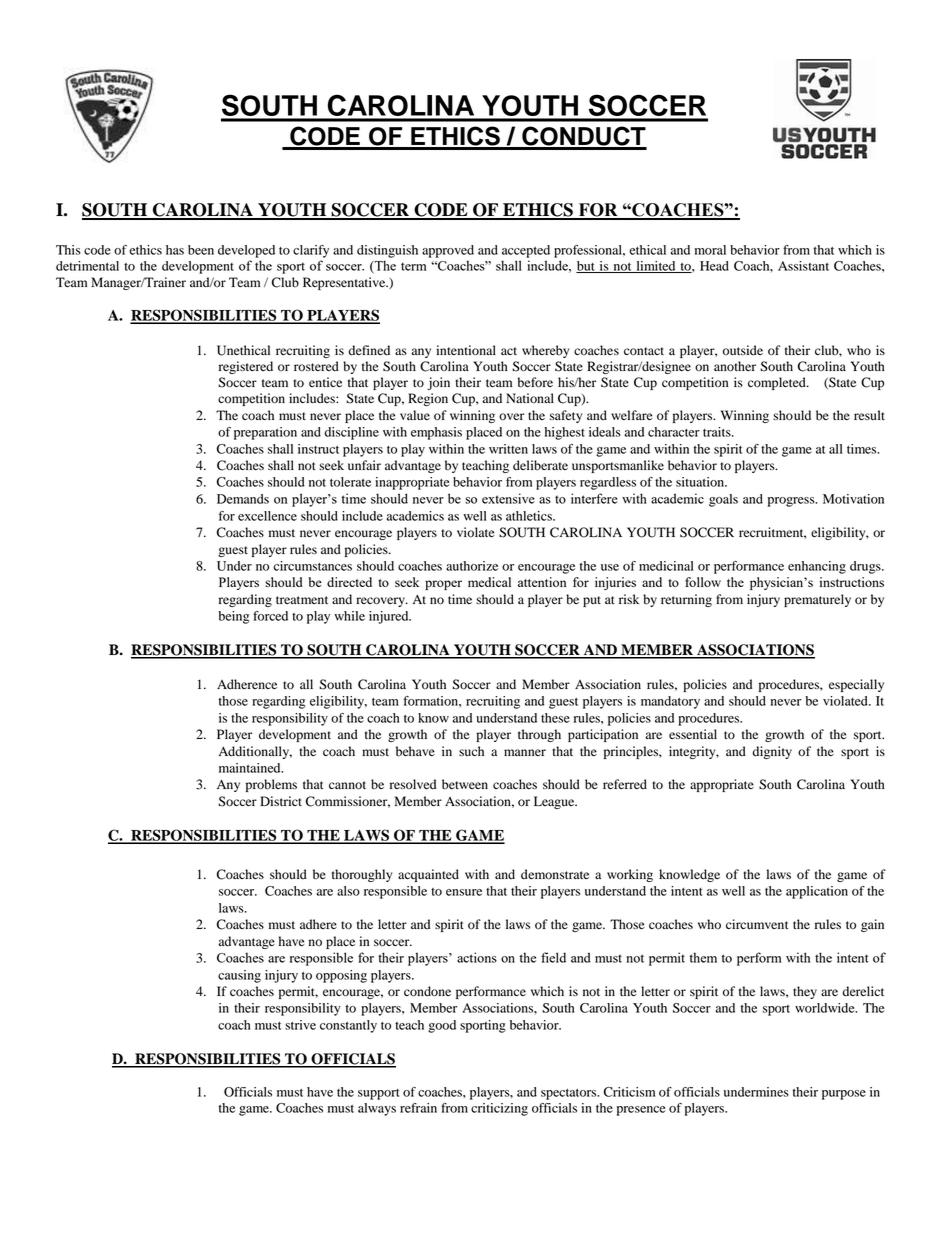 This screenshot has width=952, height=1233. I want to click on Assistant, so click(803, 266).
